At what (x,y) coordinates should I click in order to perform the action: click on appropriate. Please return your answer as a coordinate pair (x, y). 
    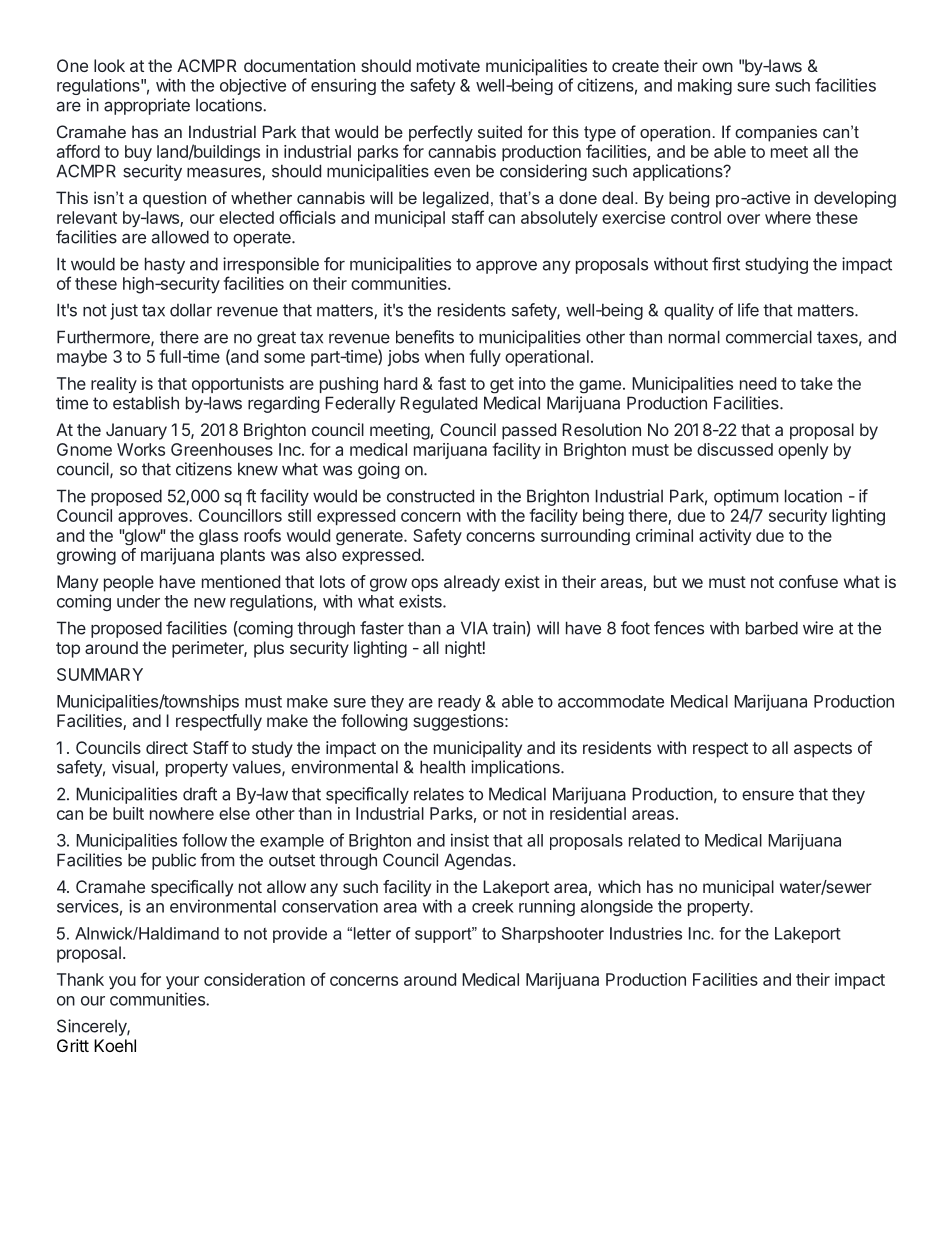
    Looking at the image, I should click on (147, 106).
